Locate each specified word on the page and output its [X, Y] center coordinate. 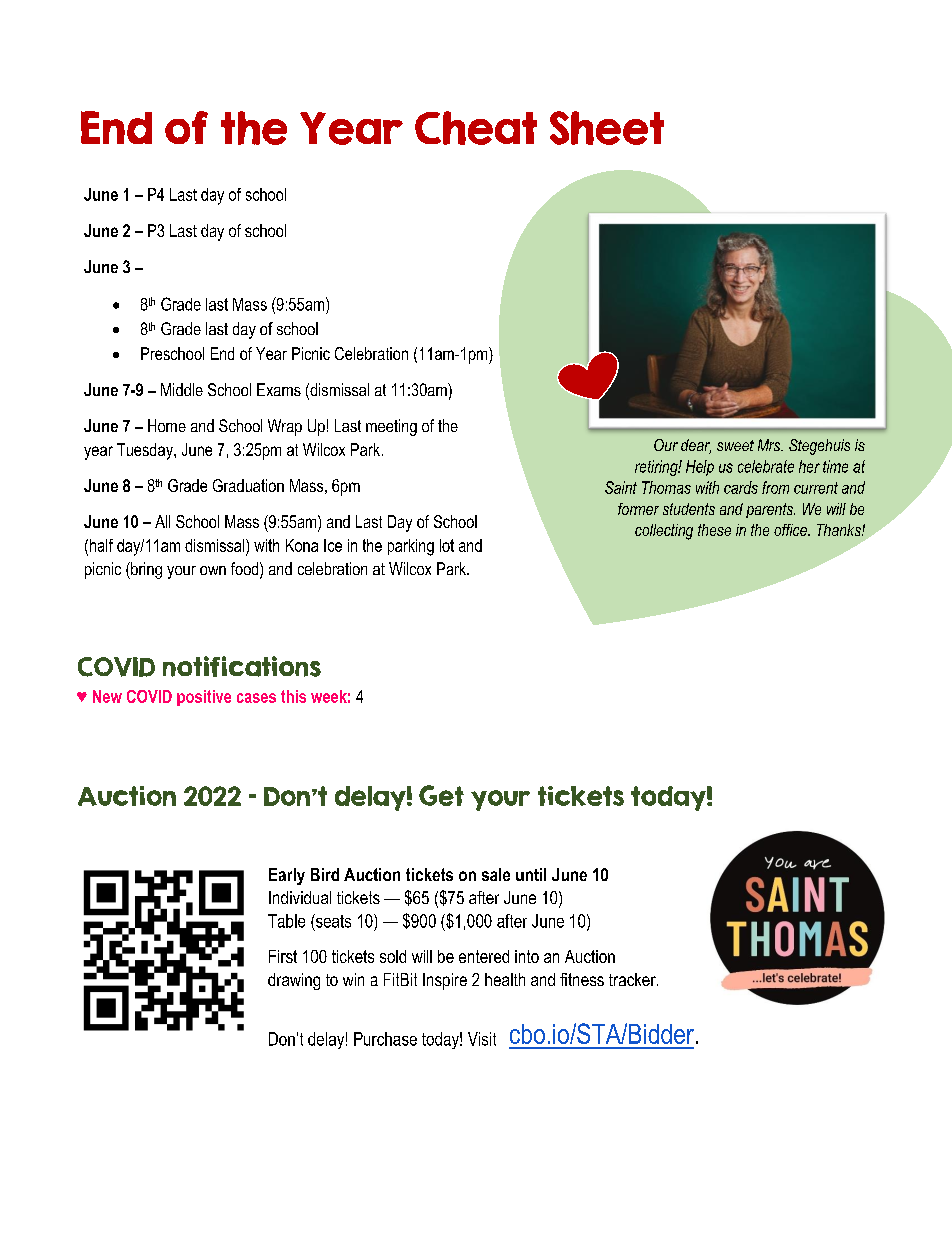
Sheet [607, 128]
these [714, 530]
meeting [391, 427]
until [531, 874]
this [293, 696]
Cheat [476, 128]
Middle [182, 389]
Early [287, 876]
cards [741, 487]
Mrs [770, 445]
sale [496, 874]
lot [447, 545]
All [162, 521]
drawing [294, 981]
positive [204, 698]
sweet [735, 445]
